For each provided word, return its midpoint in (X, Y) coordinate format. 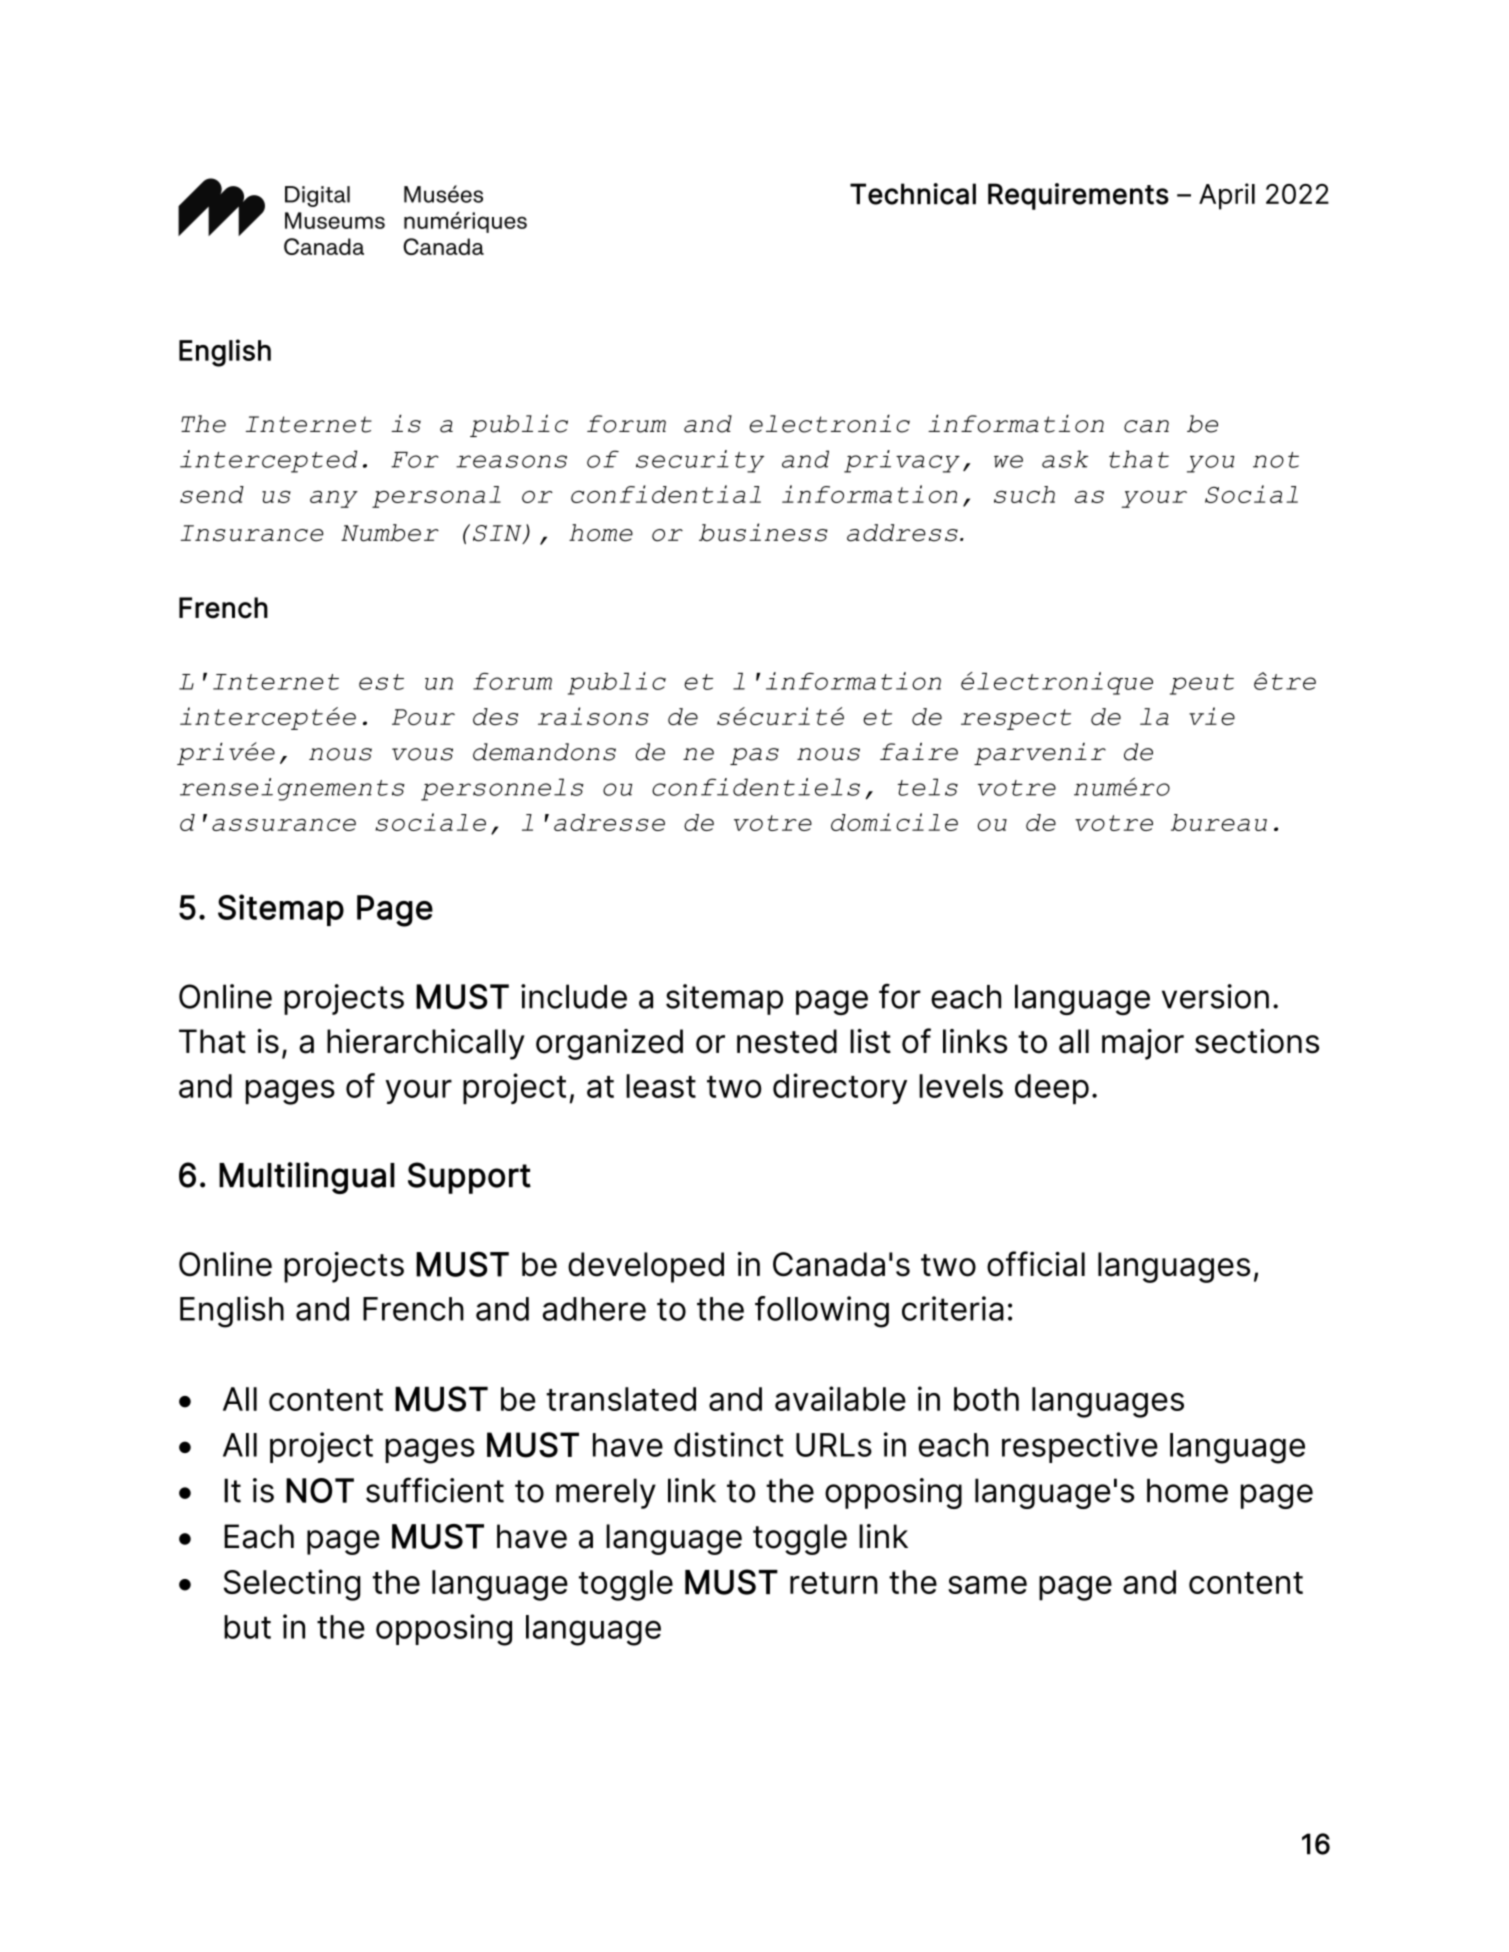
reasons (511, 461)
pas (754, 756)
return (834, 1583)
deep (1052, 1089)
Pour (423, 717)
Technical (913, 194)
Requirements (1078, 196)
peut (1202, 684)
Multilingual (307, 1178)
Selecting (292, 1585)
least (661, 1086)
